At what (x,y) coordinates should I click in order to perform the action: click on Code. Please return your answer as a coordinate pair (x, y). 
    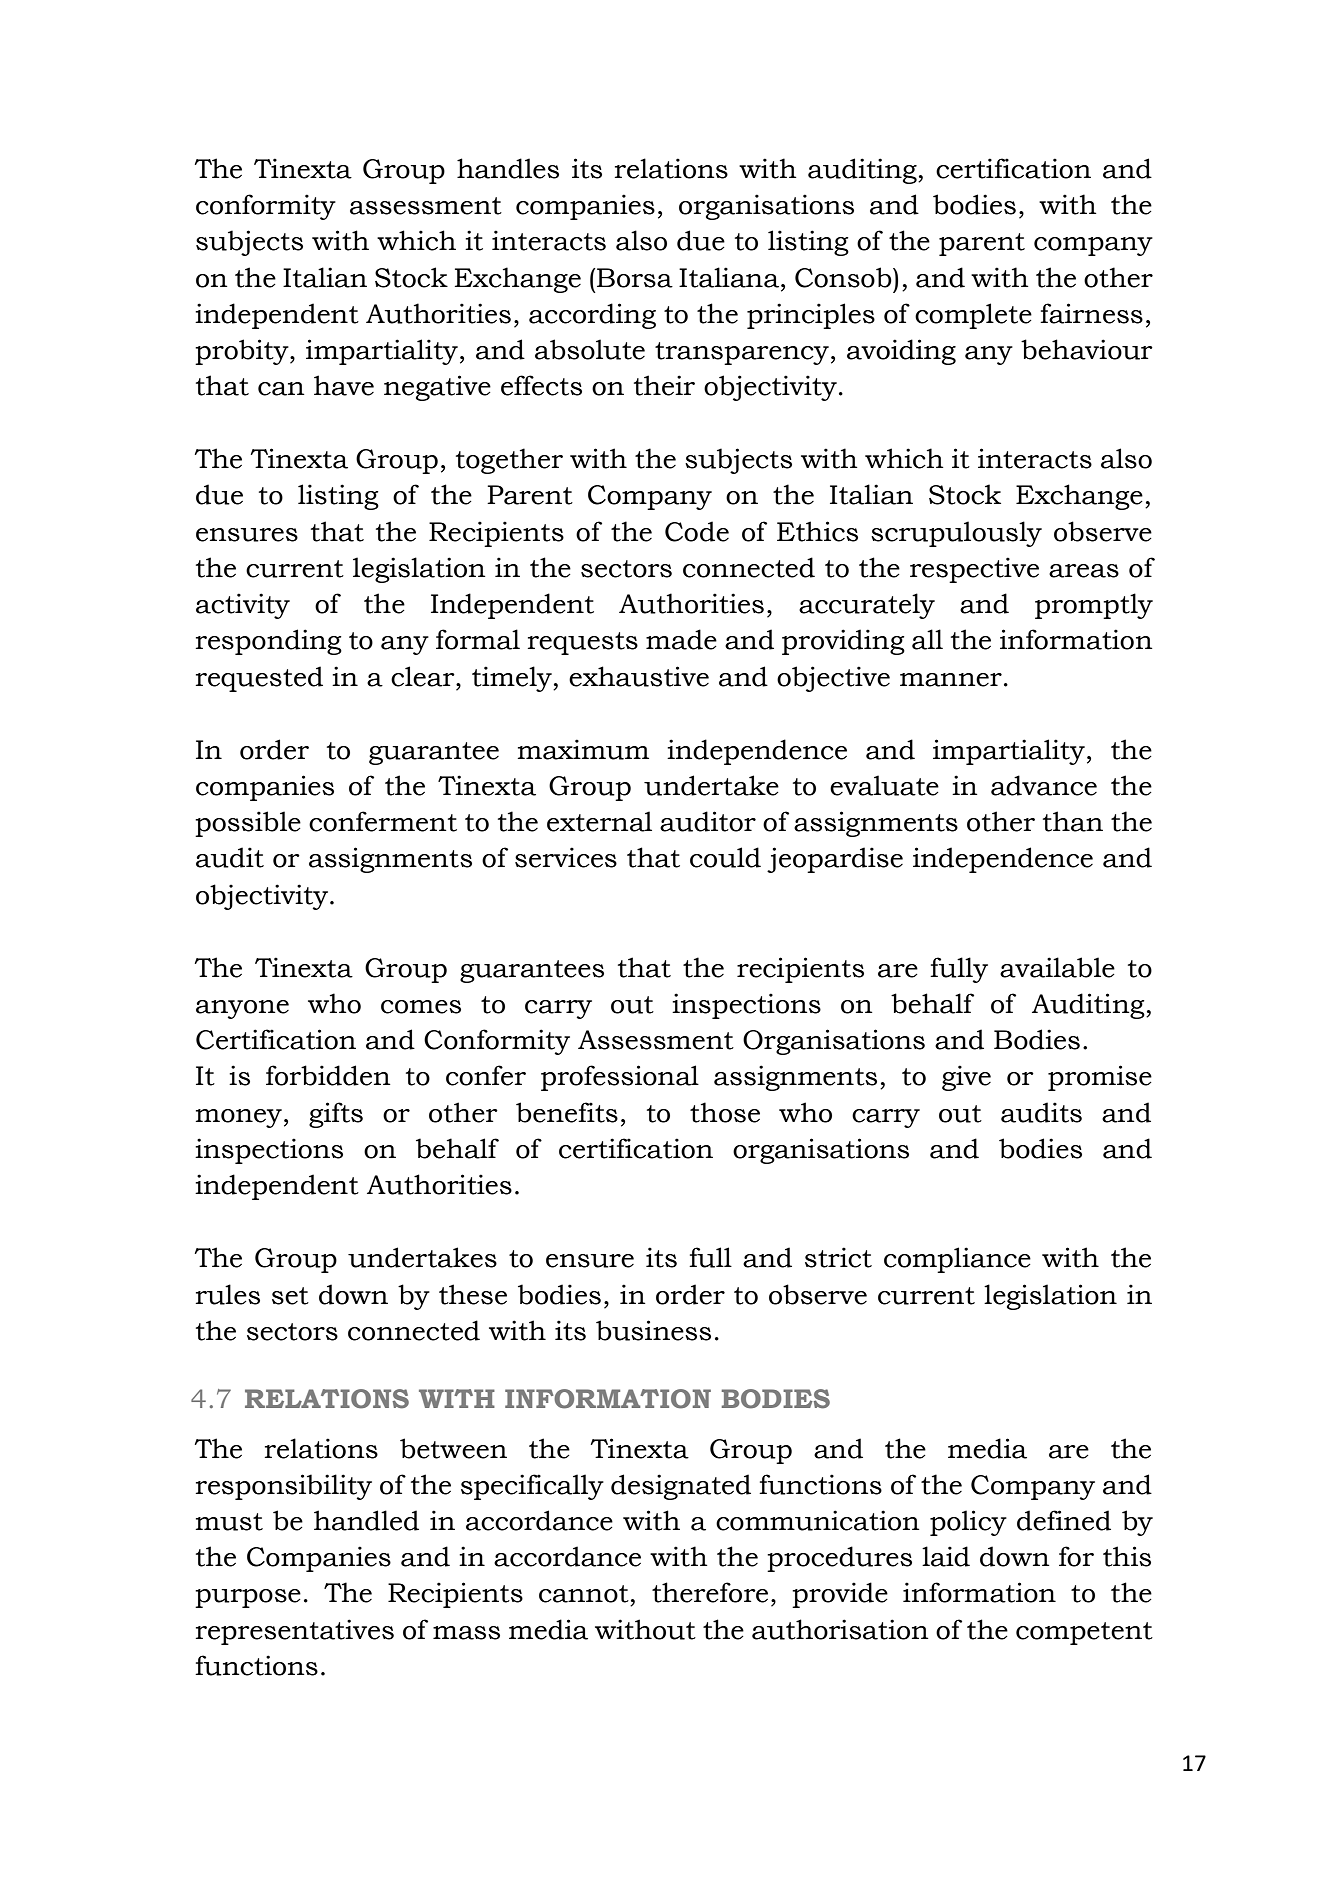
    Looking at the image, I should click on (697, 531).
